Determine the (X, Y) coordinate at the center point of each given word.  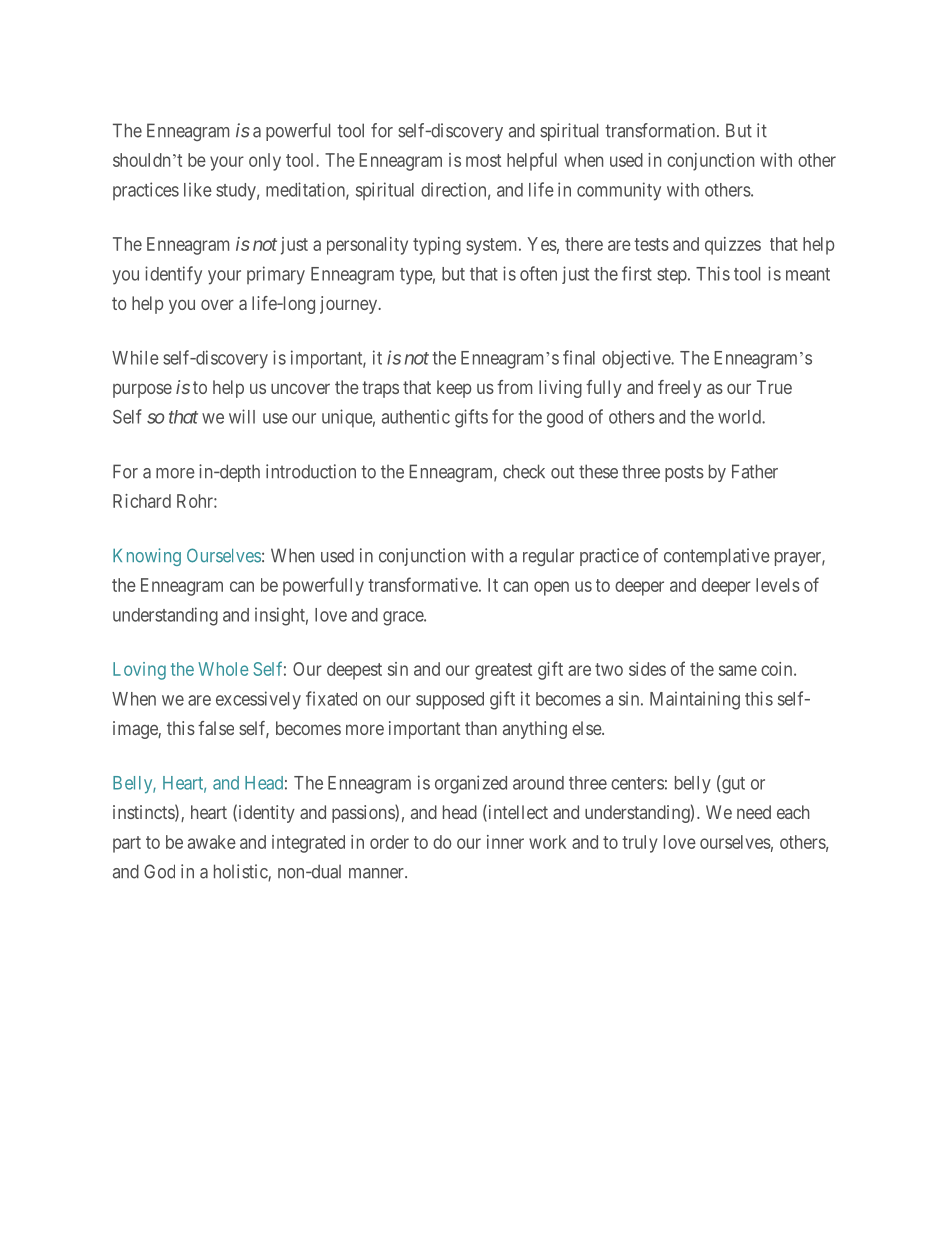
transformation (661, 130)
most (483, 160)
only (265, 162)
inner (505, 842)
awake (212, 842)
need (754, 812)
